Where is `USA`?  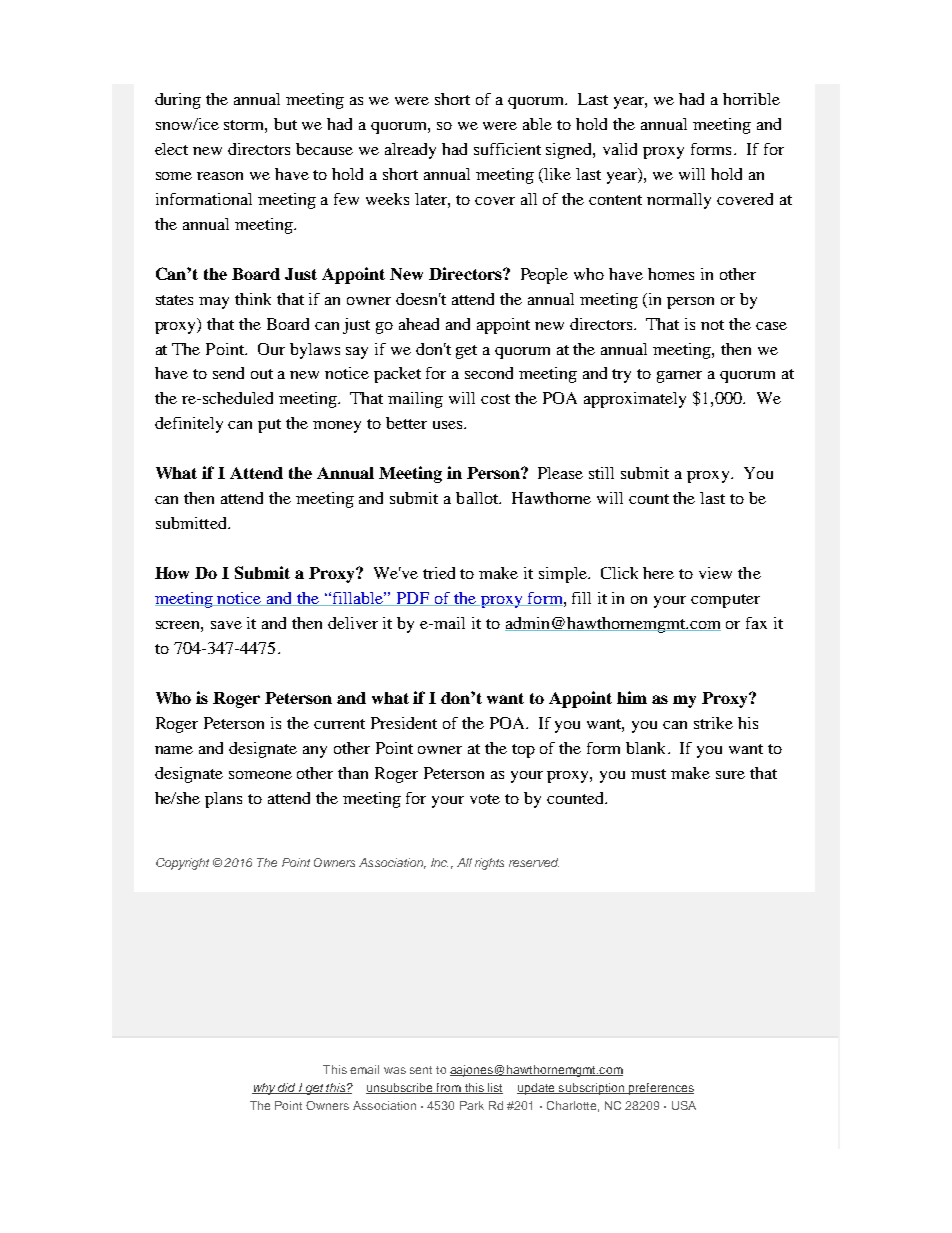 USA is located at coordinates (684, 1105).
